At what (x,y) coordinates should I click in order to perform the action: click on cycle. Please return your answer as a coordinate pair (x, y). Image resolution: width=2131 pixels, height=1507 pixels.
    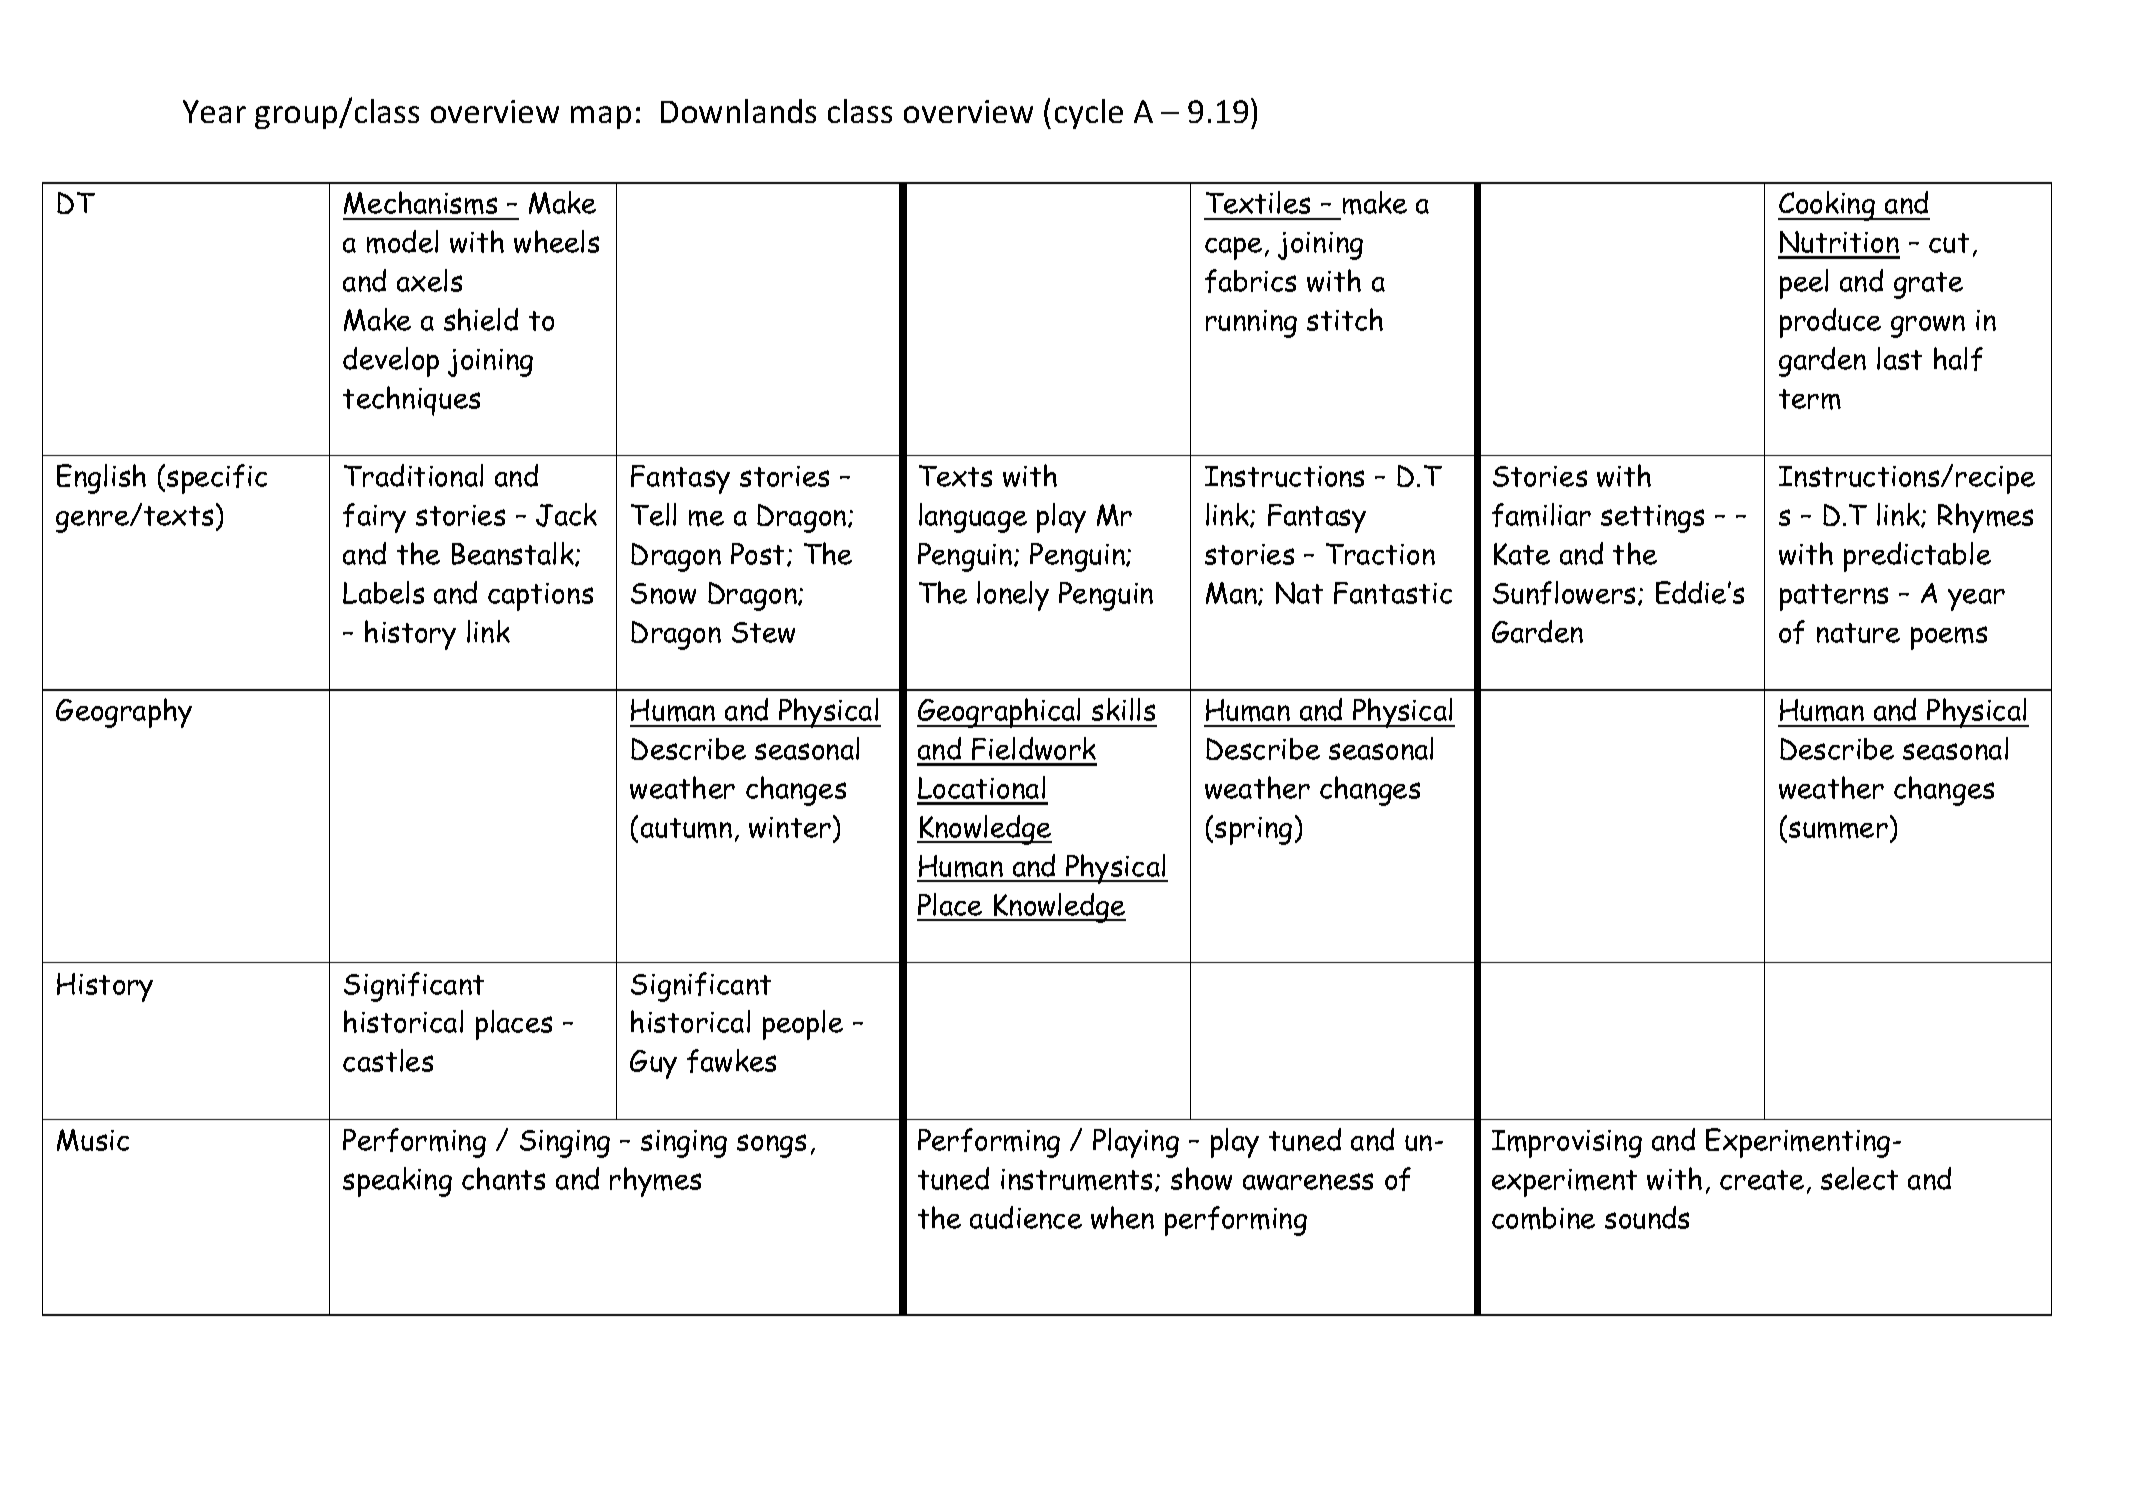
    Looking at the image, I should click on (1089, 114).
